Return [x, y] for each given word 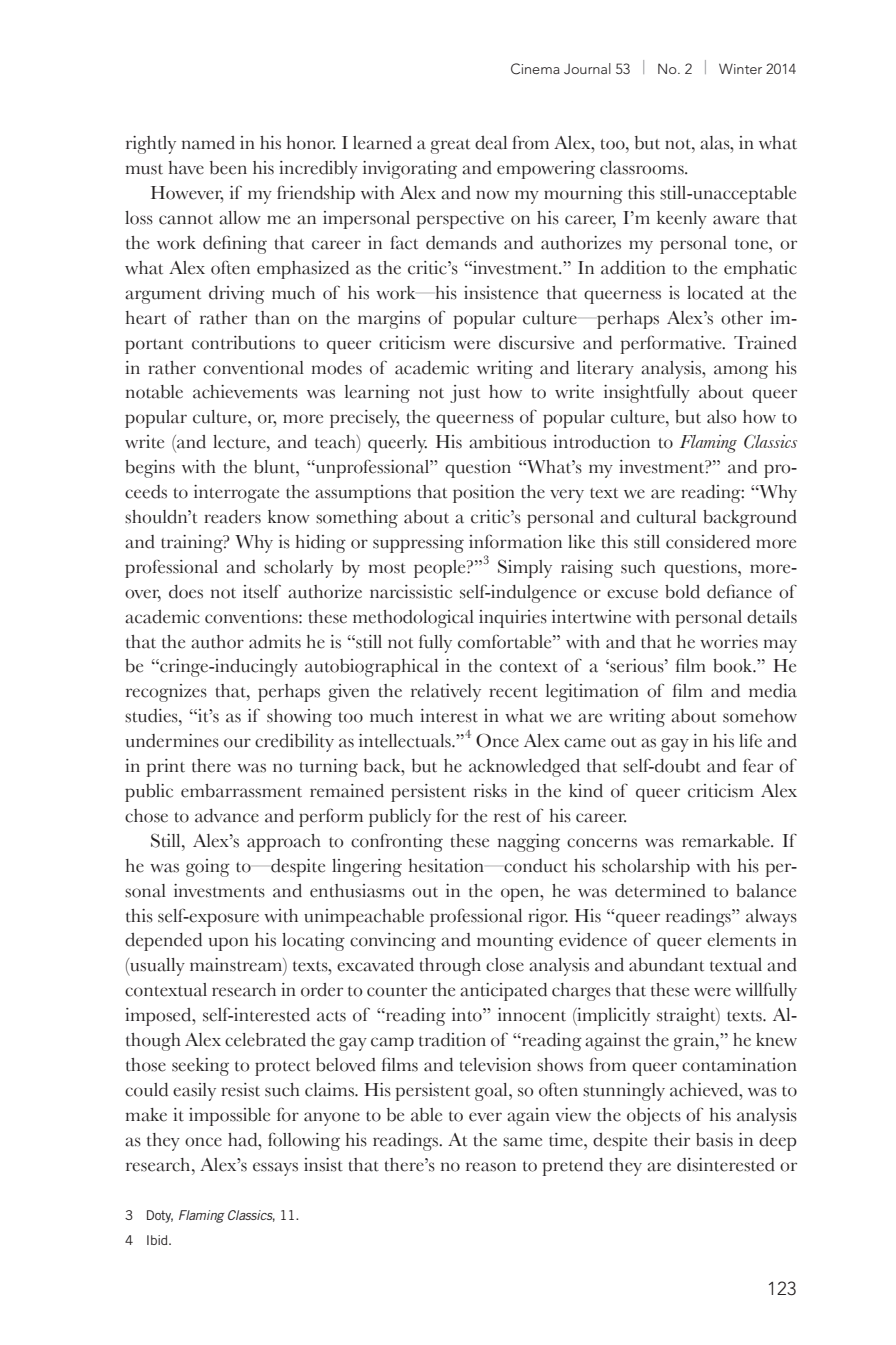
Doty [160, 1216]
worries [729, 642]
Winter [740, 68]
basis [714, 1140]
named [208, 143]
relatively [446, 693]
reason [491, 1167]
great [450, 146]
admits [275, 642]
